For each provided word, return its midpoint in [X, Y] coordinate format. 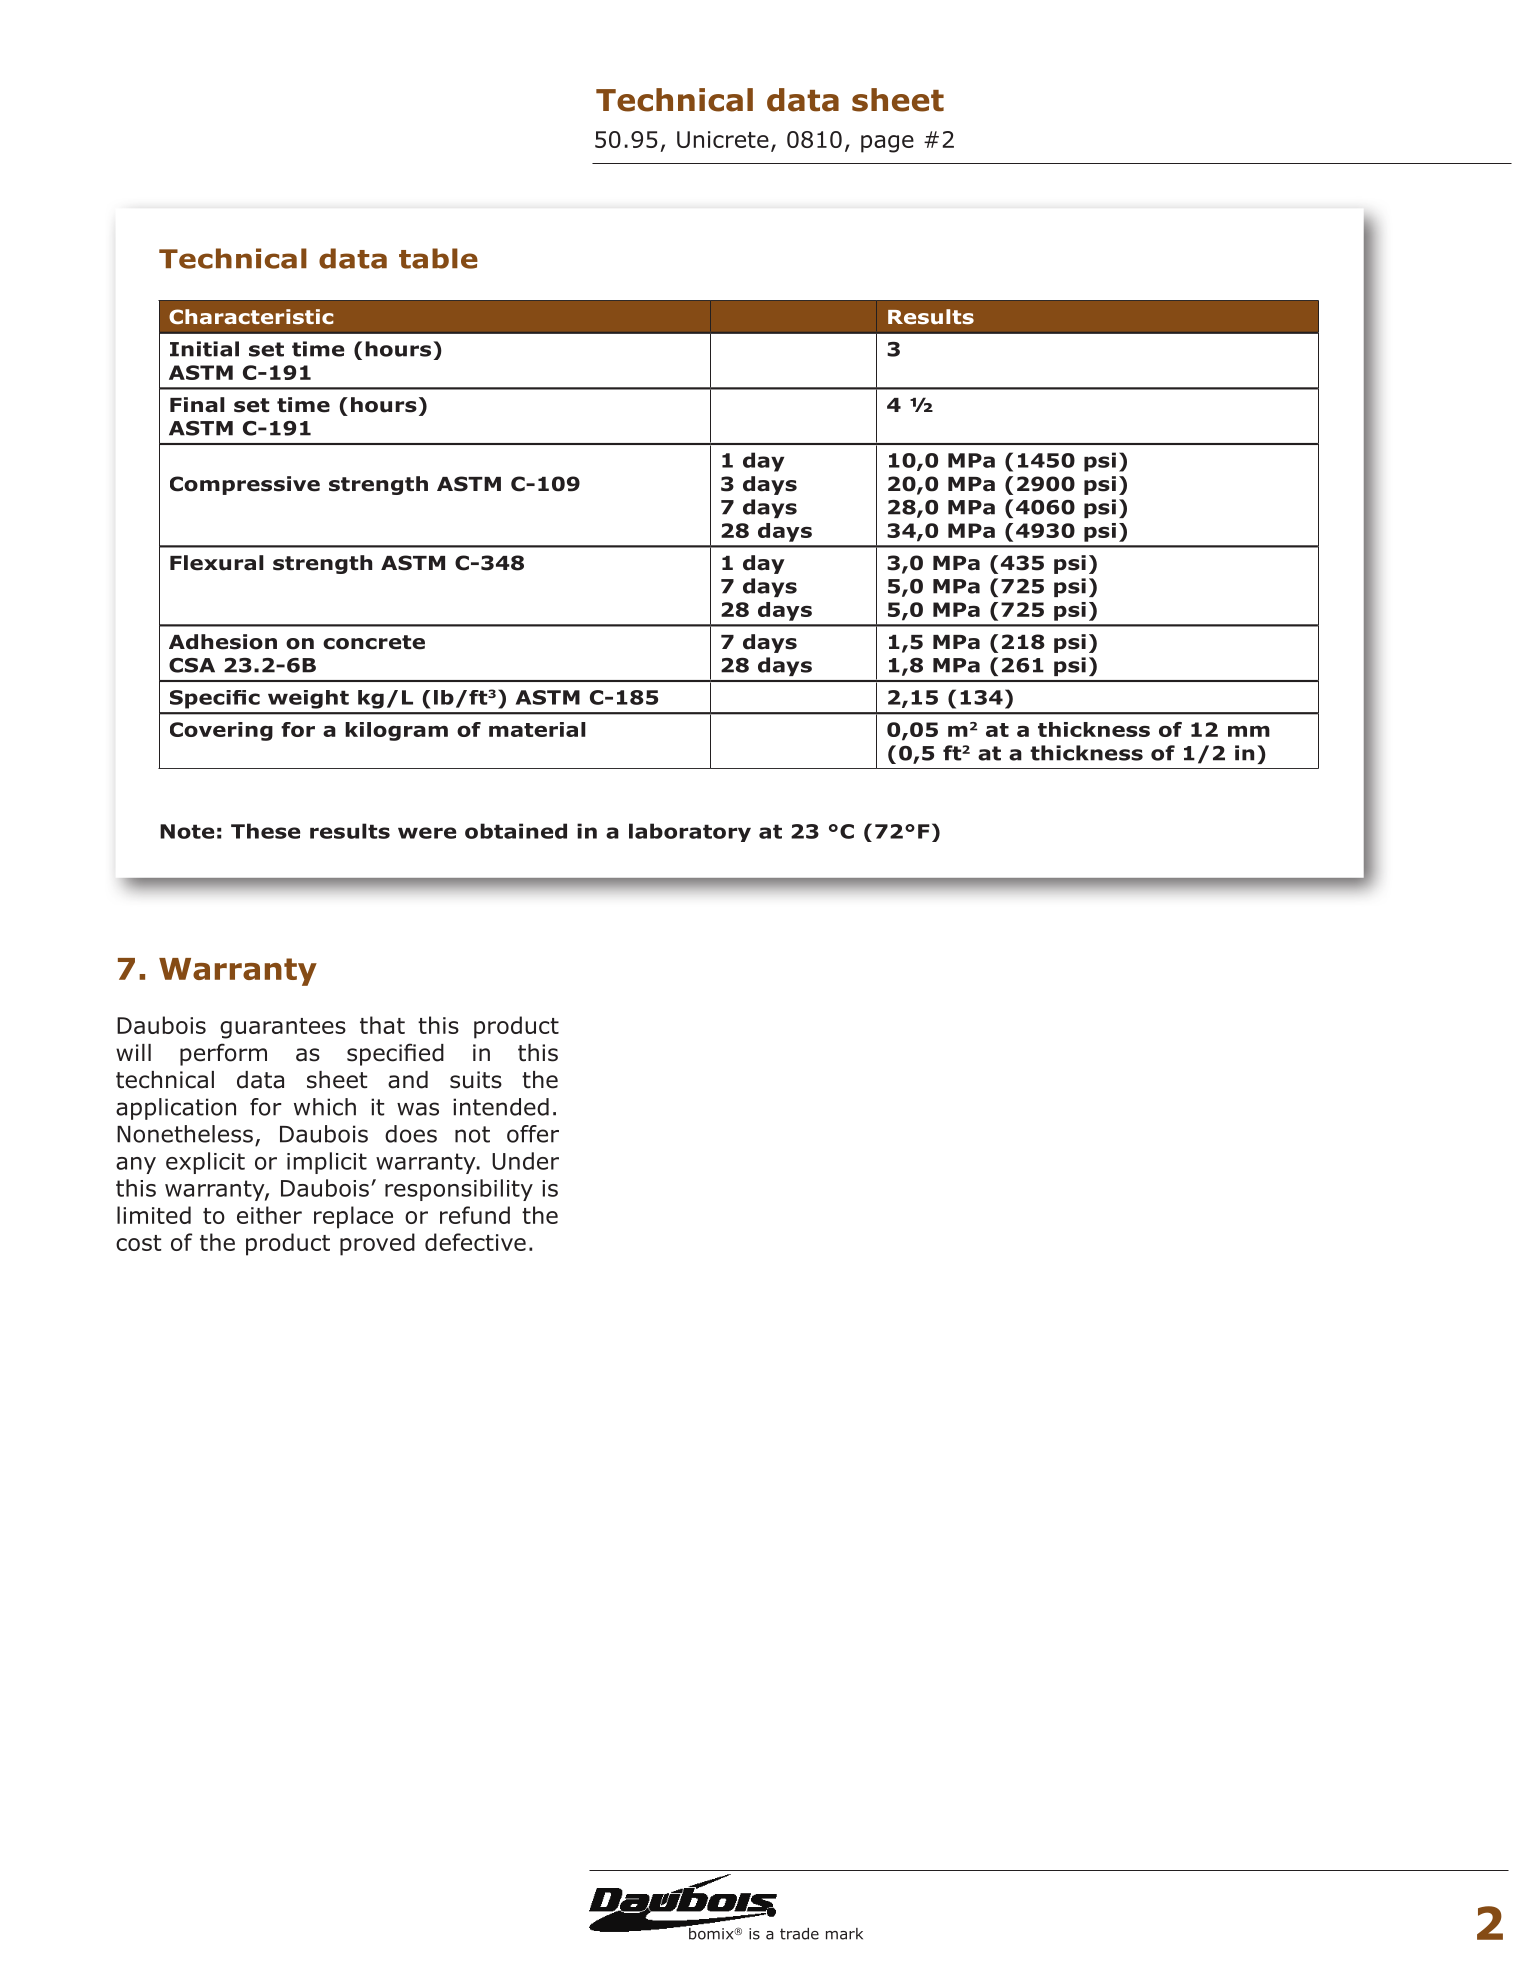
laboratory [690, 832]
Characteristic [251, 317]
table [438, 258]
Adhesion [223, 642]
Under [525, 1161]
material [537, 729]
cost [138, 1243]
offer [533, 1134]
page [887, 144]
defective [475, 1242]
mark [844, 1934]
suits [476, 1080]
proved [377, 1244]
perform [223, 1054]
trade [799, 1934]
